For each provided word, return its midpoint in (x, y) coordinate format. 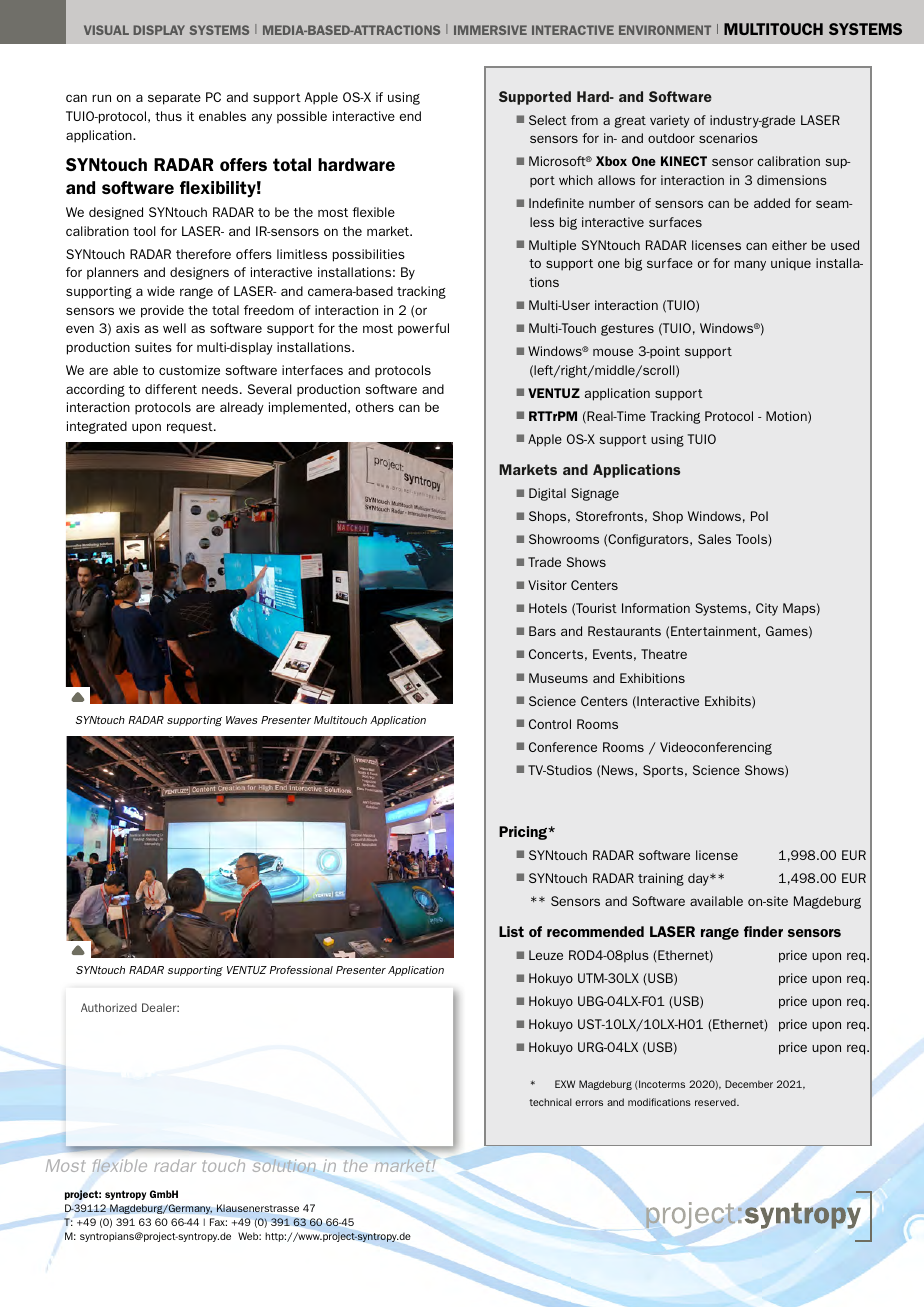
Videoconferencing (716, 748)
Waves (241, 720)
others (375, 407)
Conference (563, 747)
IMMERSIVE (490, 30)
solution (284, 1165)
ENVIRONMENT (665, 30)
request (191, 428)
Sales (714, 539)
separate (174, 99)
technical (550, 1102)
